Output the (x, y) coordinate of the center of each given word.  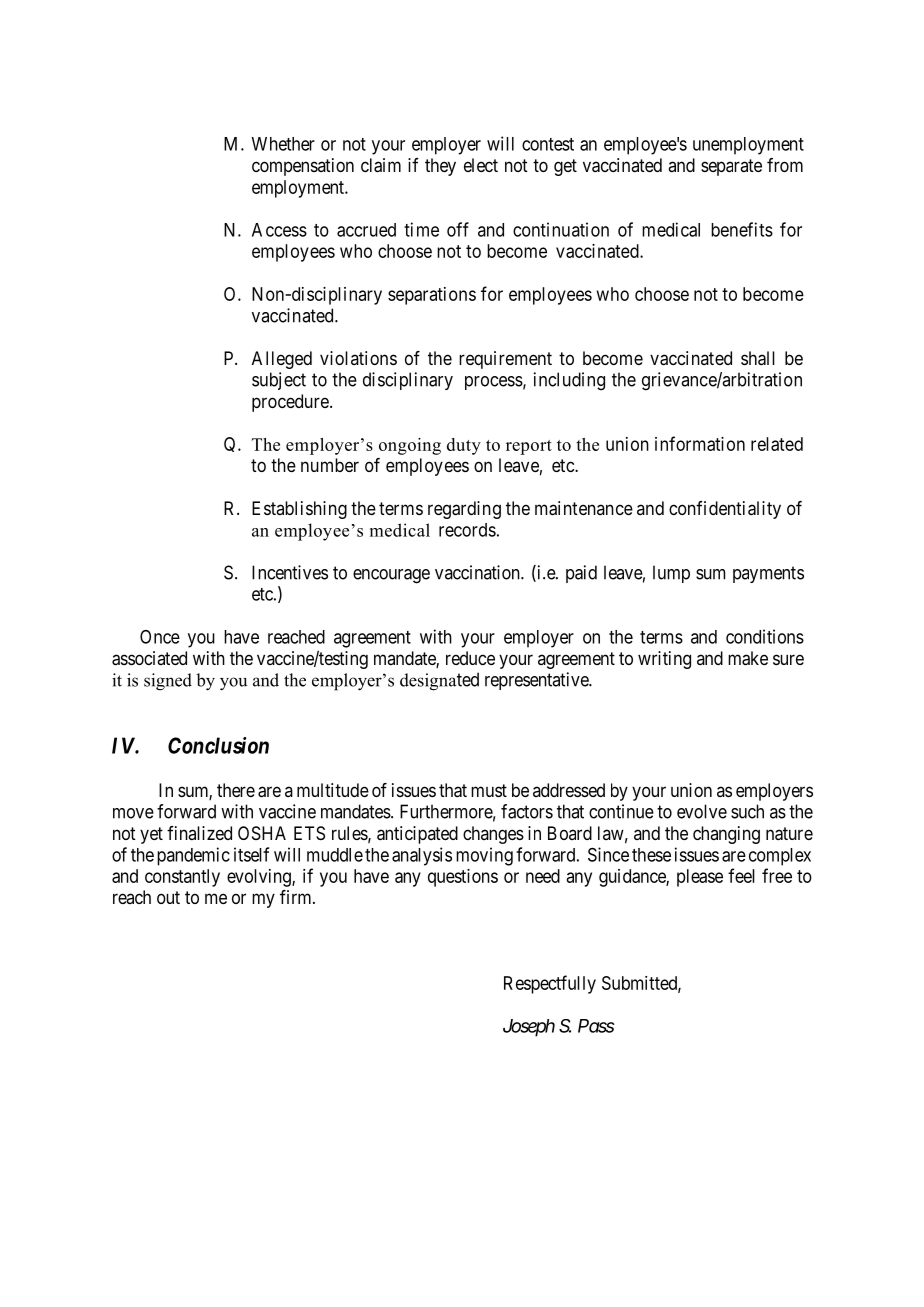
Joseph (529, 1028)
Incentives (290, 572)
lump (671, 574)
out (168, 897)
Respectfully (550, 984)
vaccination (478, 572)
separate (731, 167)
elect (481, 165)
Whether (283, 144)
